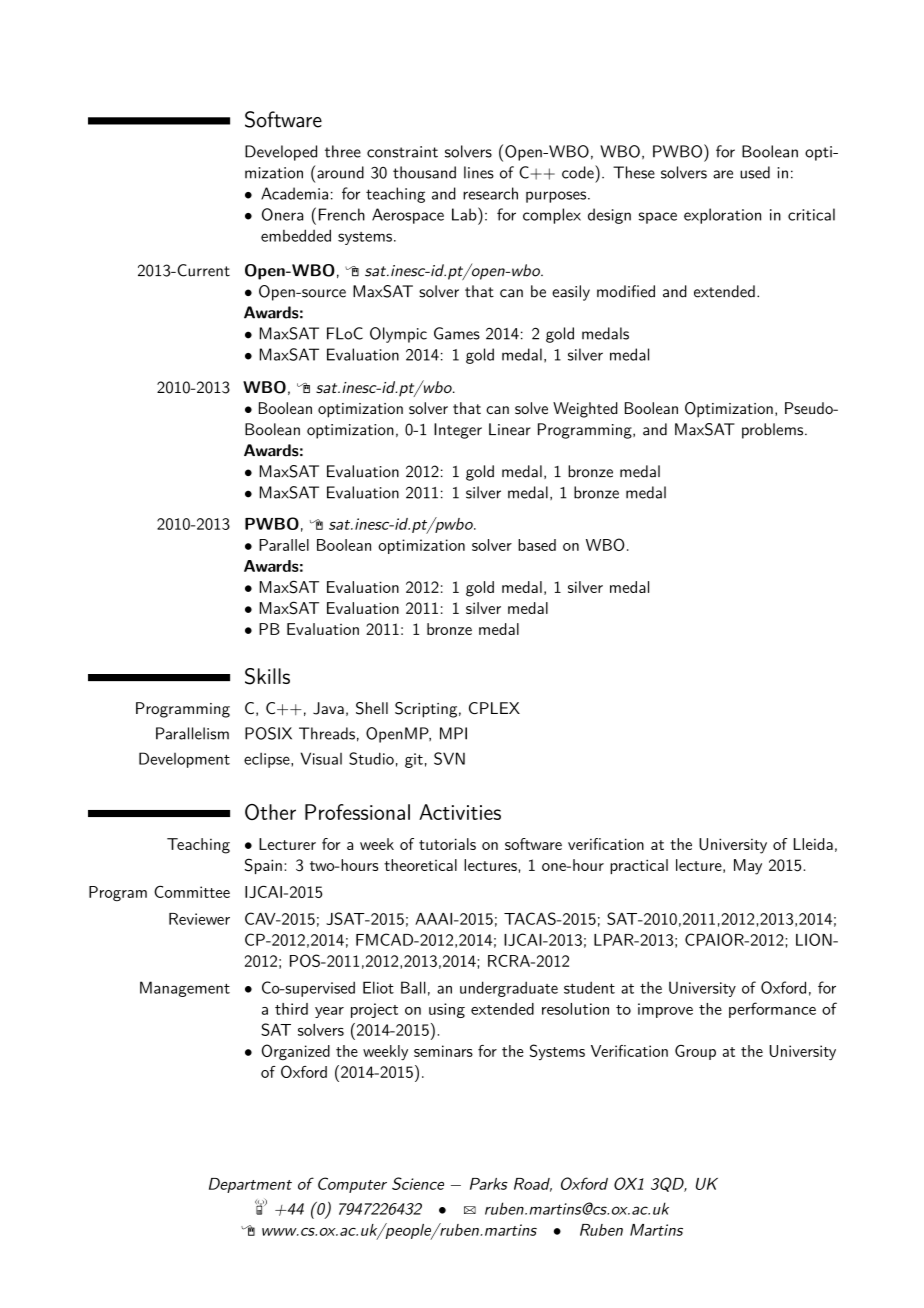 The image size is (924, 1308). I want to click on research, so click(490, 193).
